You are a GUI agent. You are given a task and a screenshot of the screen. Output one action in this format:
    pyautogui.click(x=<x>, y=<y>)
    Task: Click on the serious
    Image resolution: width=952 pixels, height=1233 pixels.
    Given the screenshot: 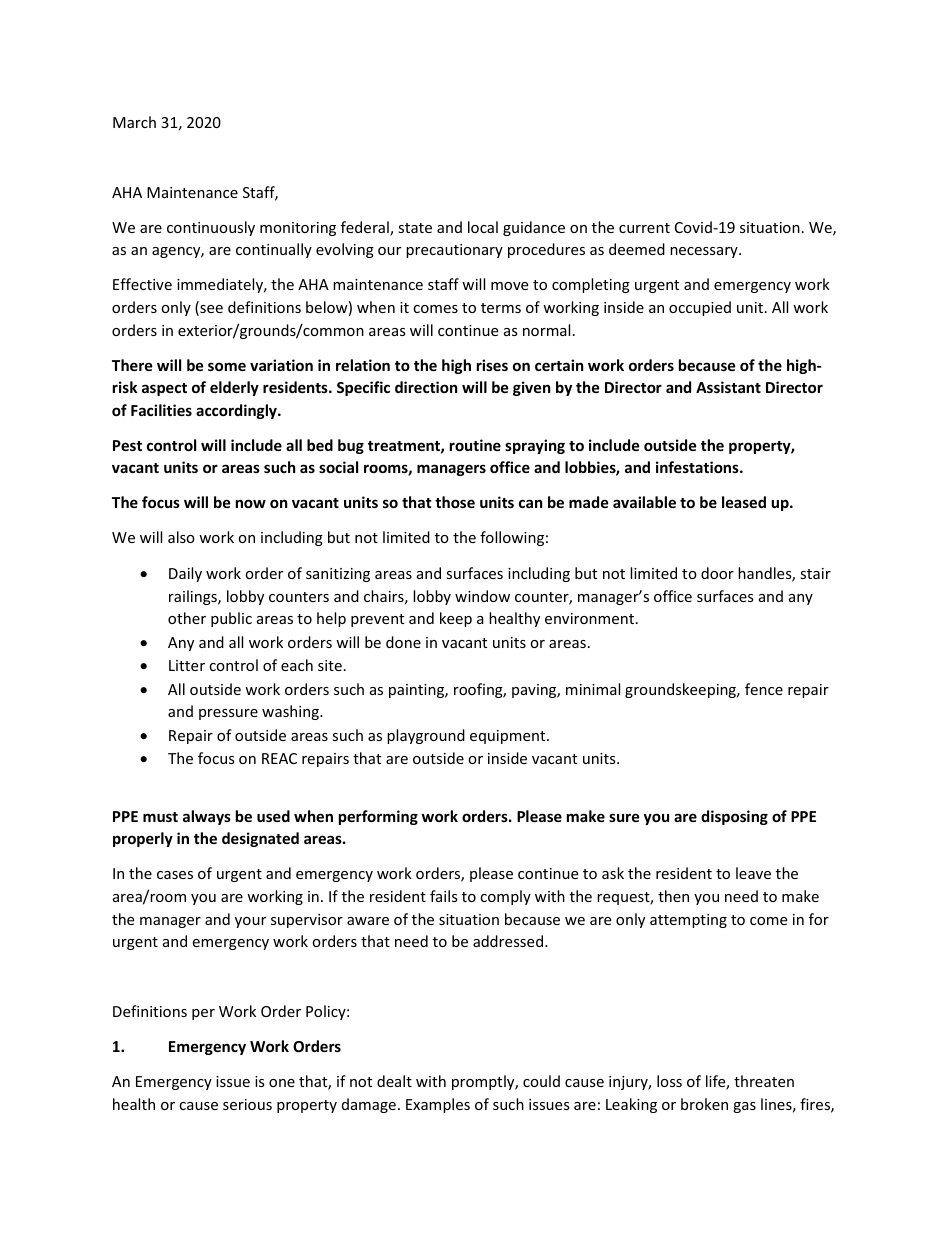 What is the action you would take?
    pyautogui.click(x=247, y=1104)
